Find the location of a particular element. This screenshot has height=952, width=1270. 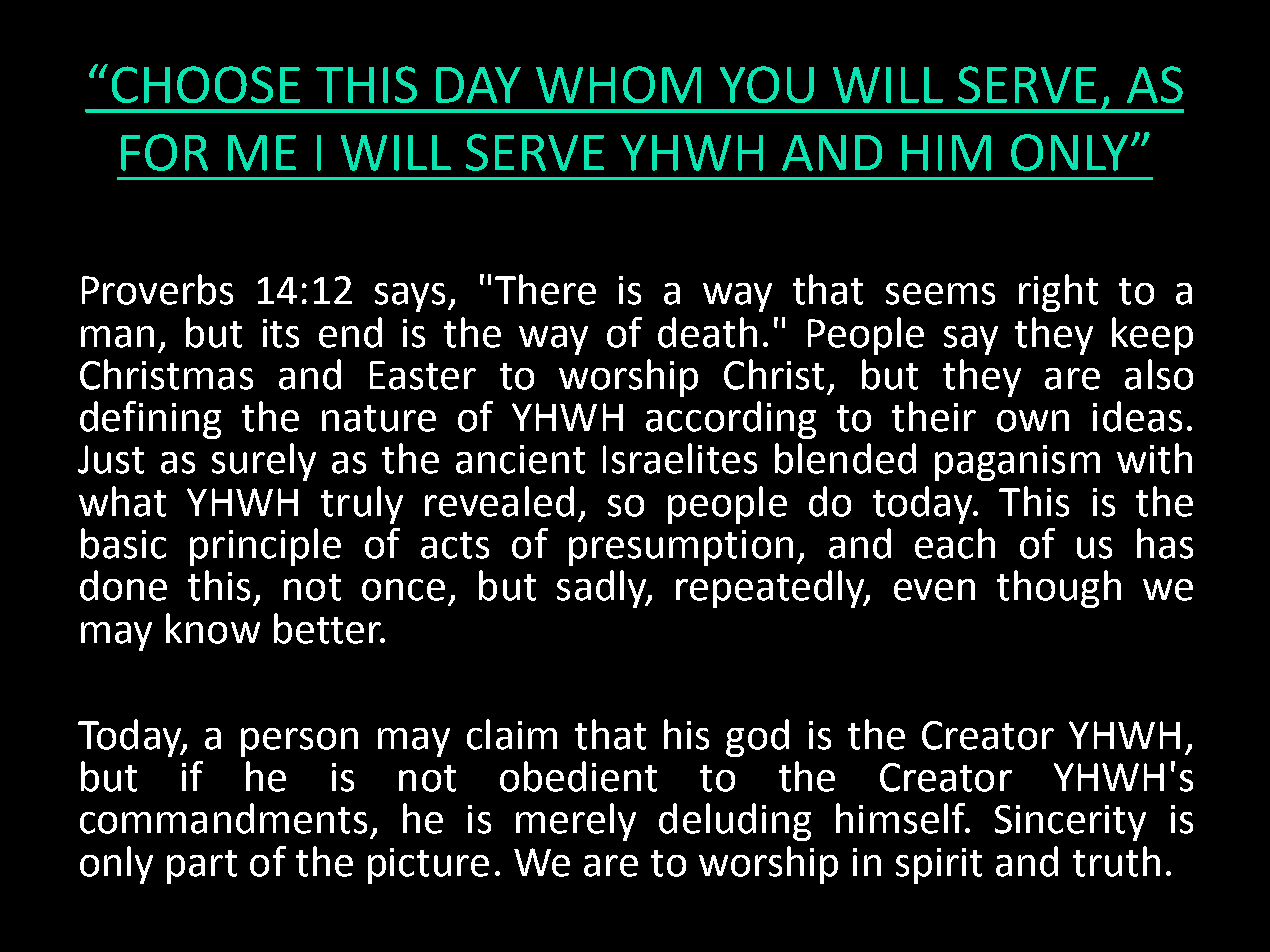

right is located at coordinates (1058, 293).
